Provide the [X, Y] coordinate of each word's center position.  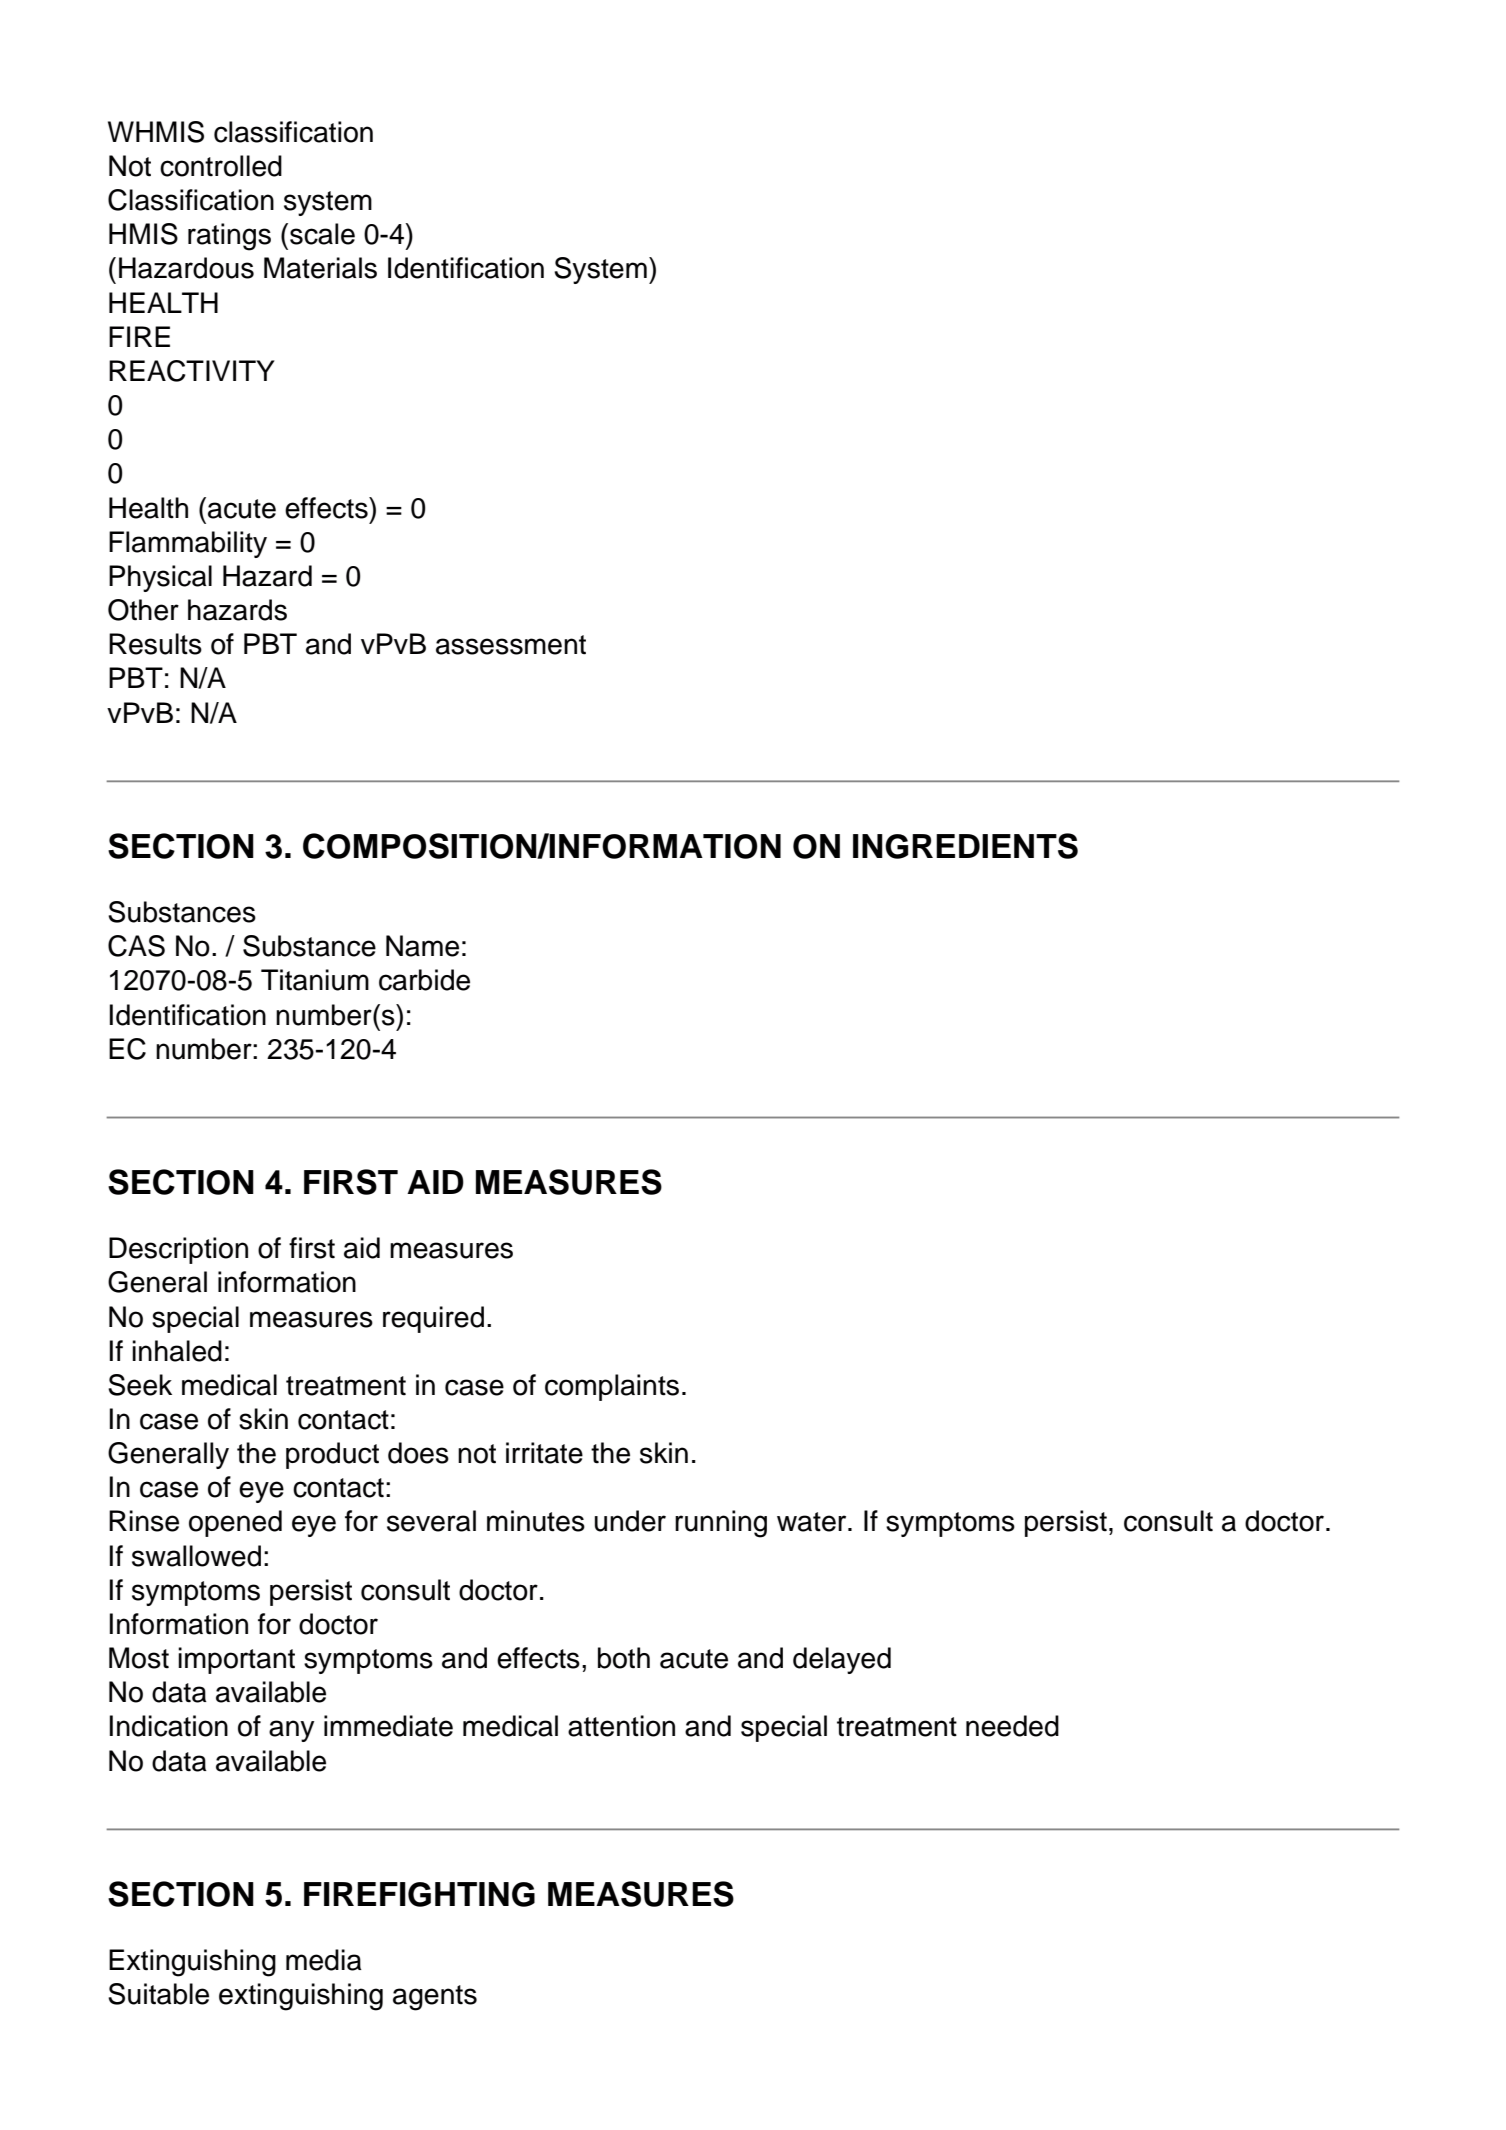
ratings [229, 237]
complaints [612, 1387]
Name [422, 946]
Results [155, 644]
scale [322, 234]
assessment [511, 645]
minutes [536, 1521]
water [813, 1522]
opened [235, 1523]
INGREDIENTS [965, 846]
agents [435, 1998]
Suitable [158, 1994]
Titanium [315, 980]
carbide [424, 980]
